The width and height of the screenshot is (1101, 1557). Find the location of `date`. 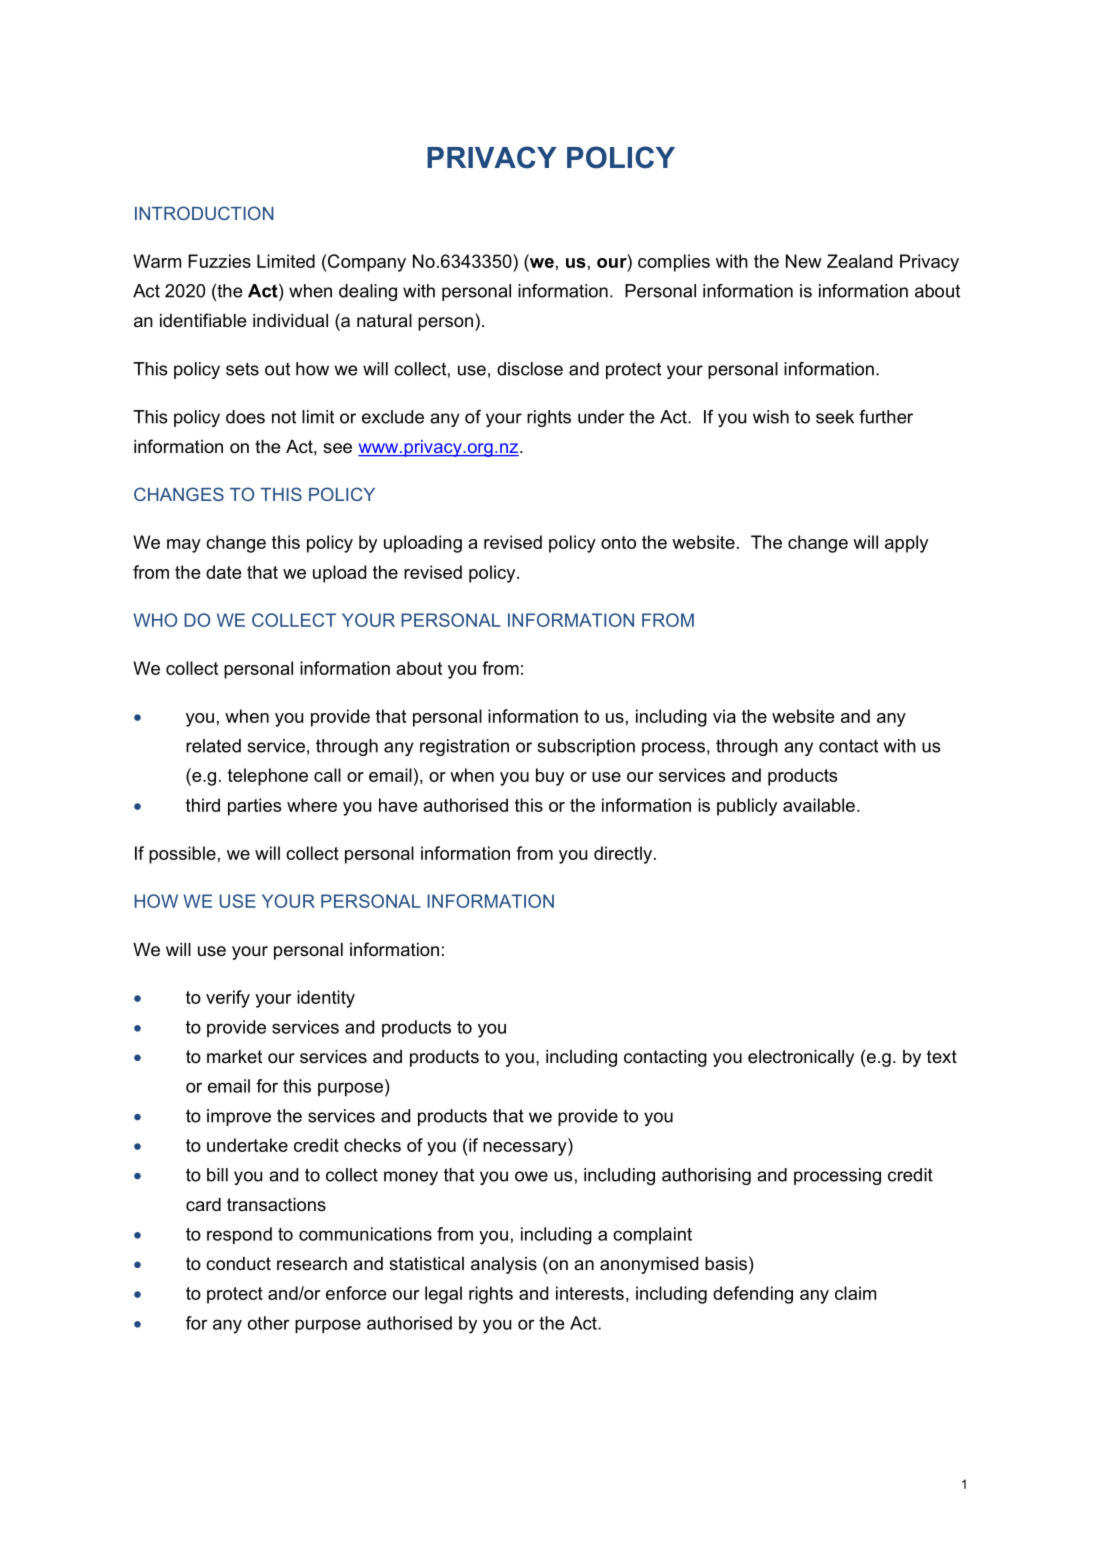

date is located at coordinates (224, 572).
